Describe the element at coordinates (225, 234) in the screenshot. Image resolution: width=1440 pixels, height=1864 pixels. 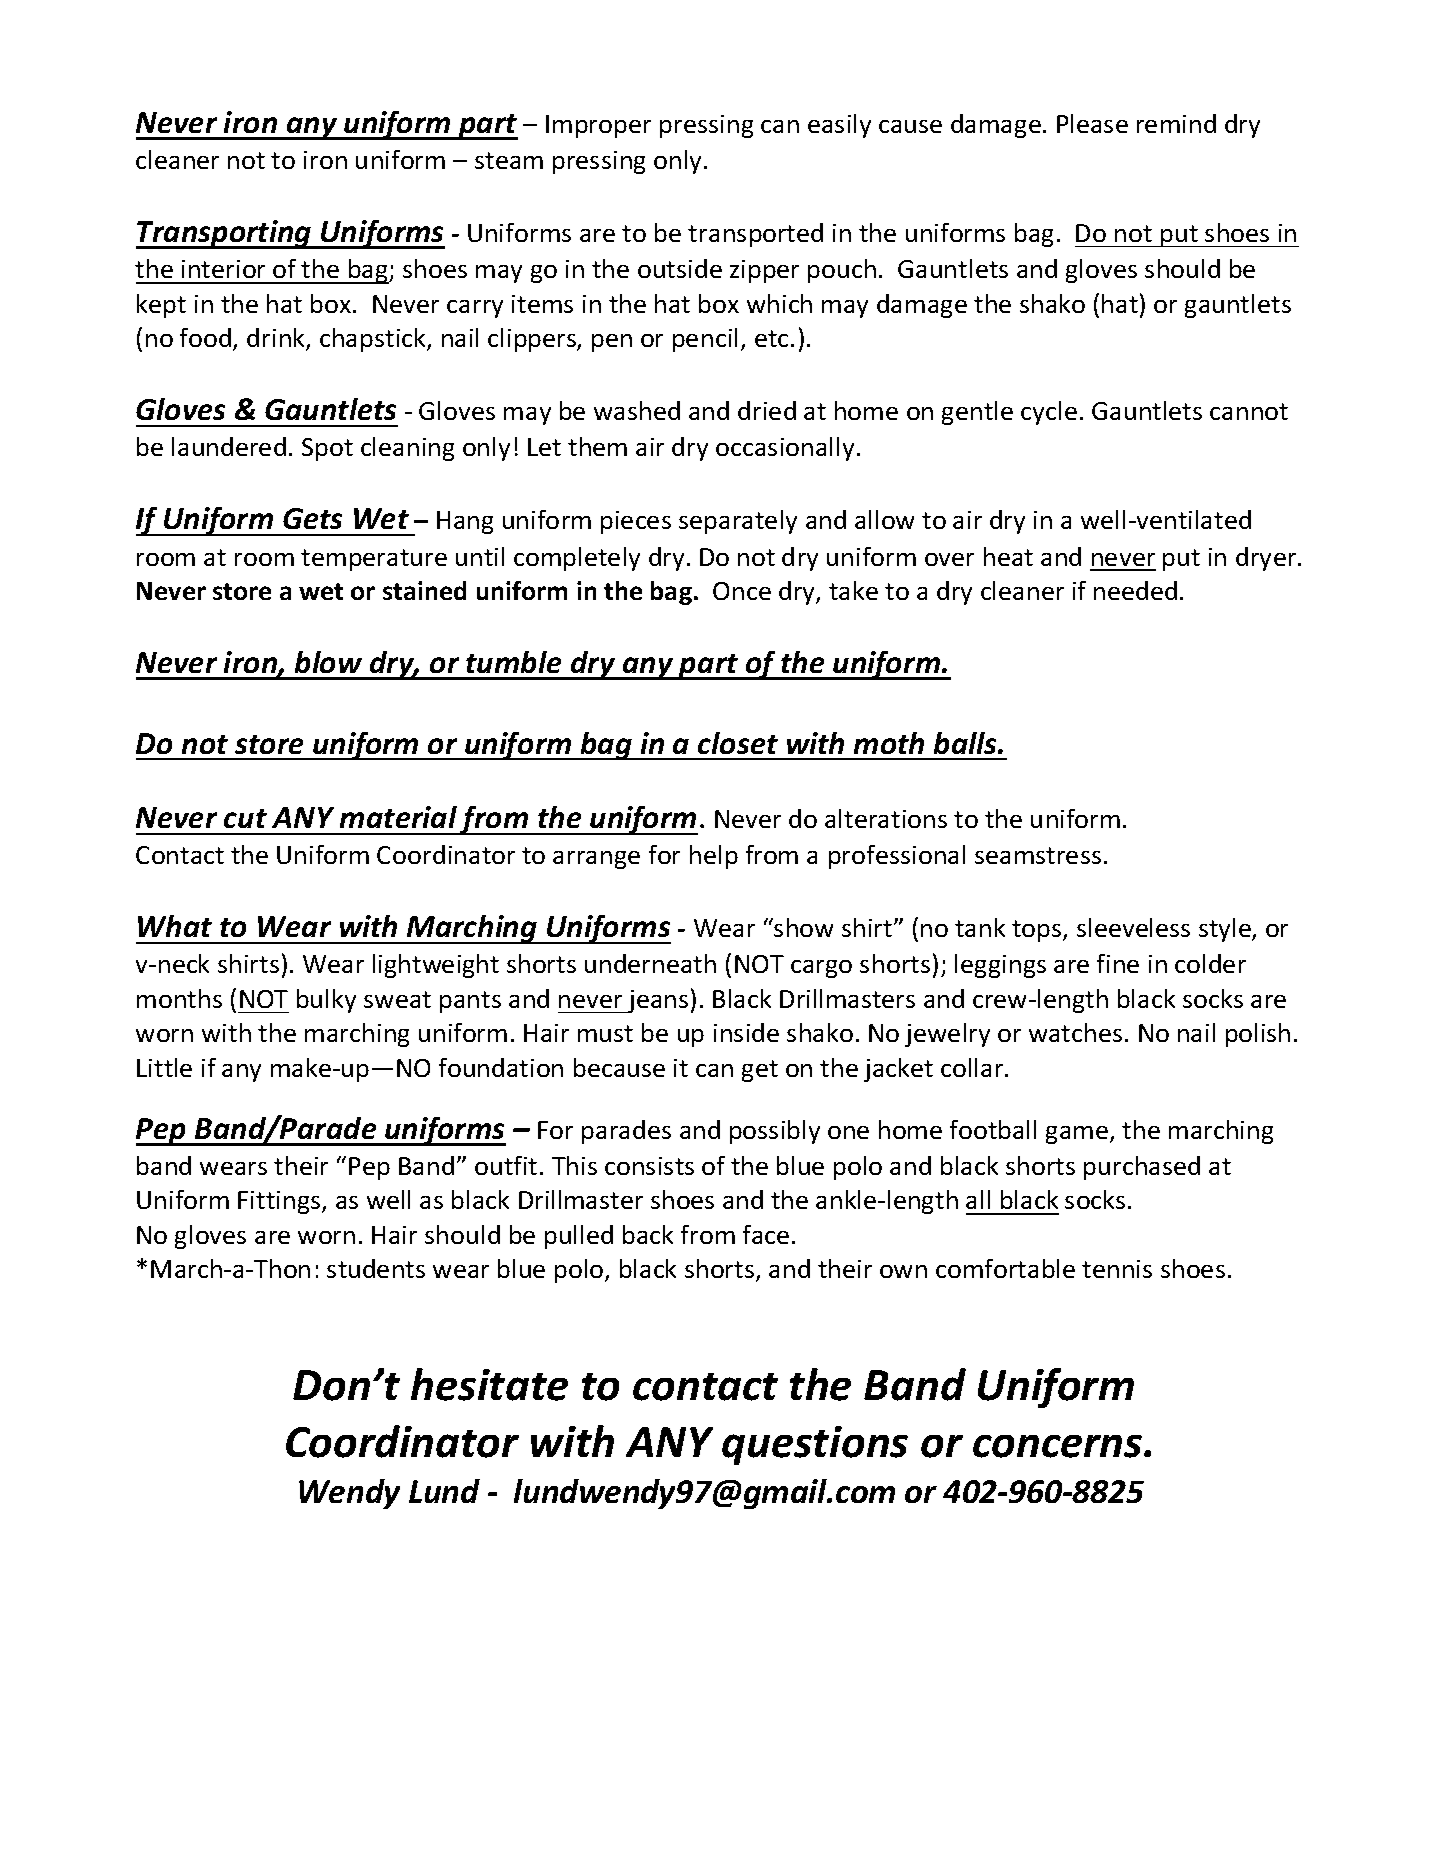
I see `Transporting` at that location.
